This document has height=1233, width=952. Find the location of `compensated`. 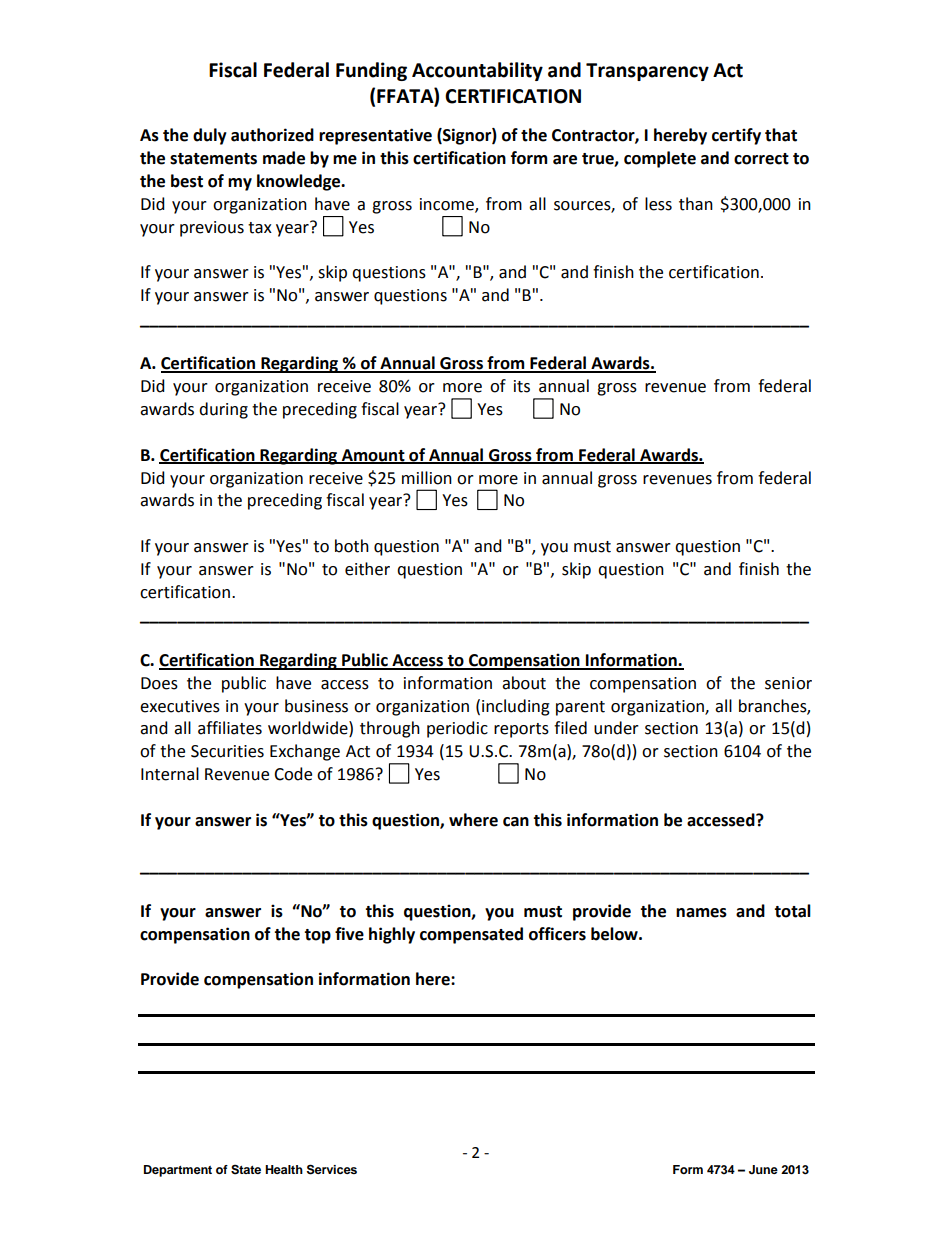

compensated is located at coordinates (471, 935).
